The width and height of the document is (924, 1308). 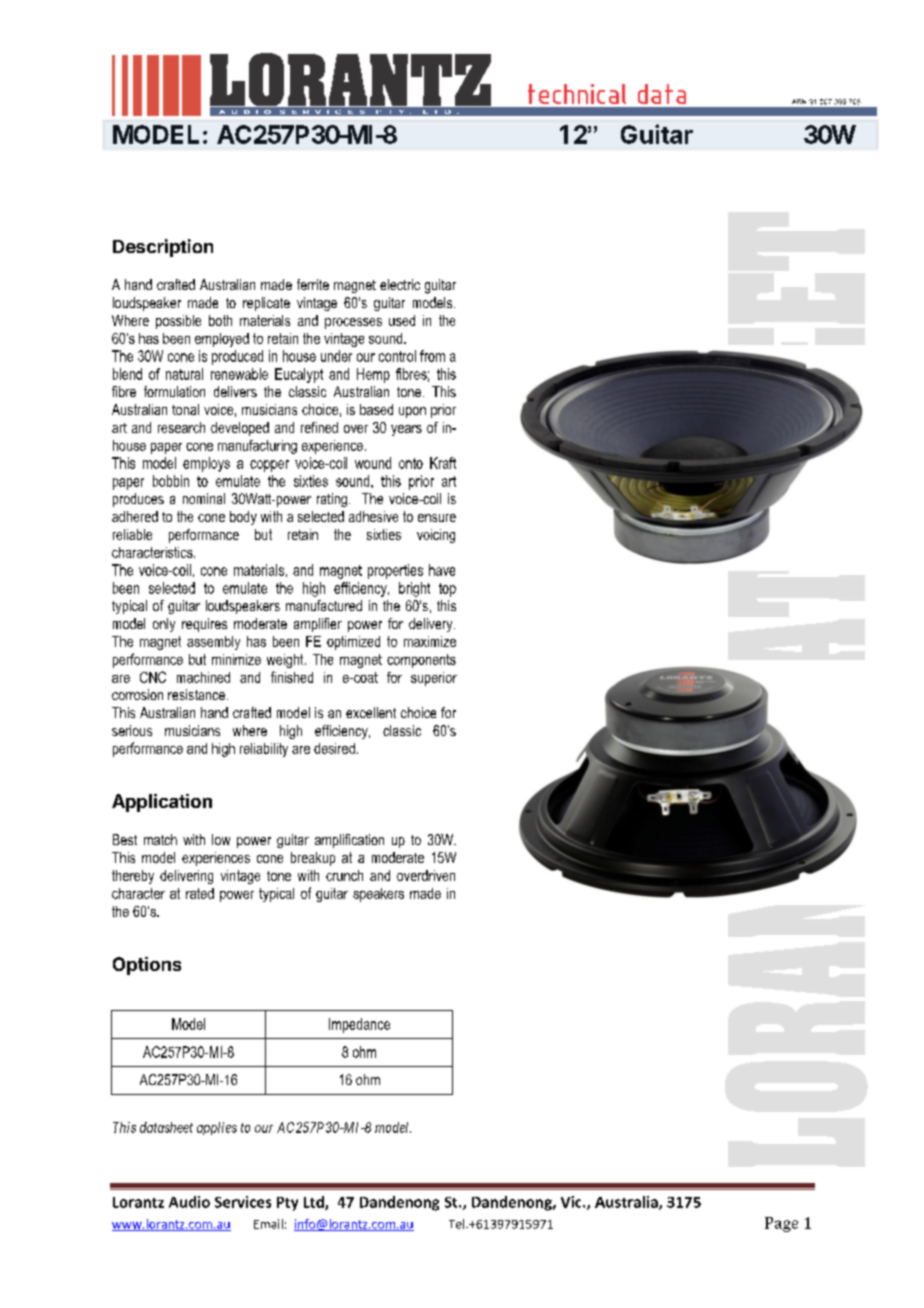 I want to click on Page, so click(x=781, y=1224).
